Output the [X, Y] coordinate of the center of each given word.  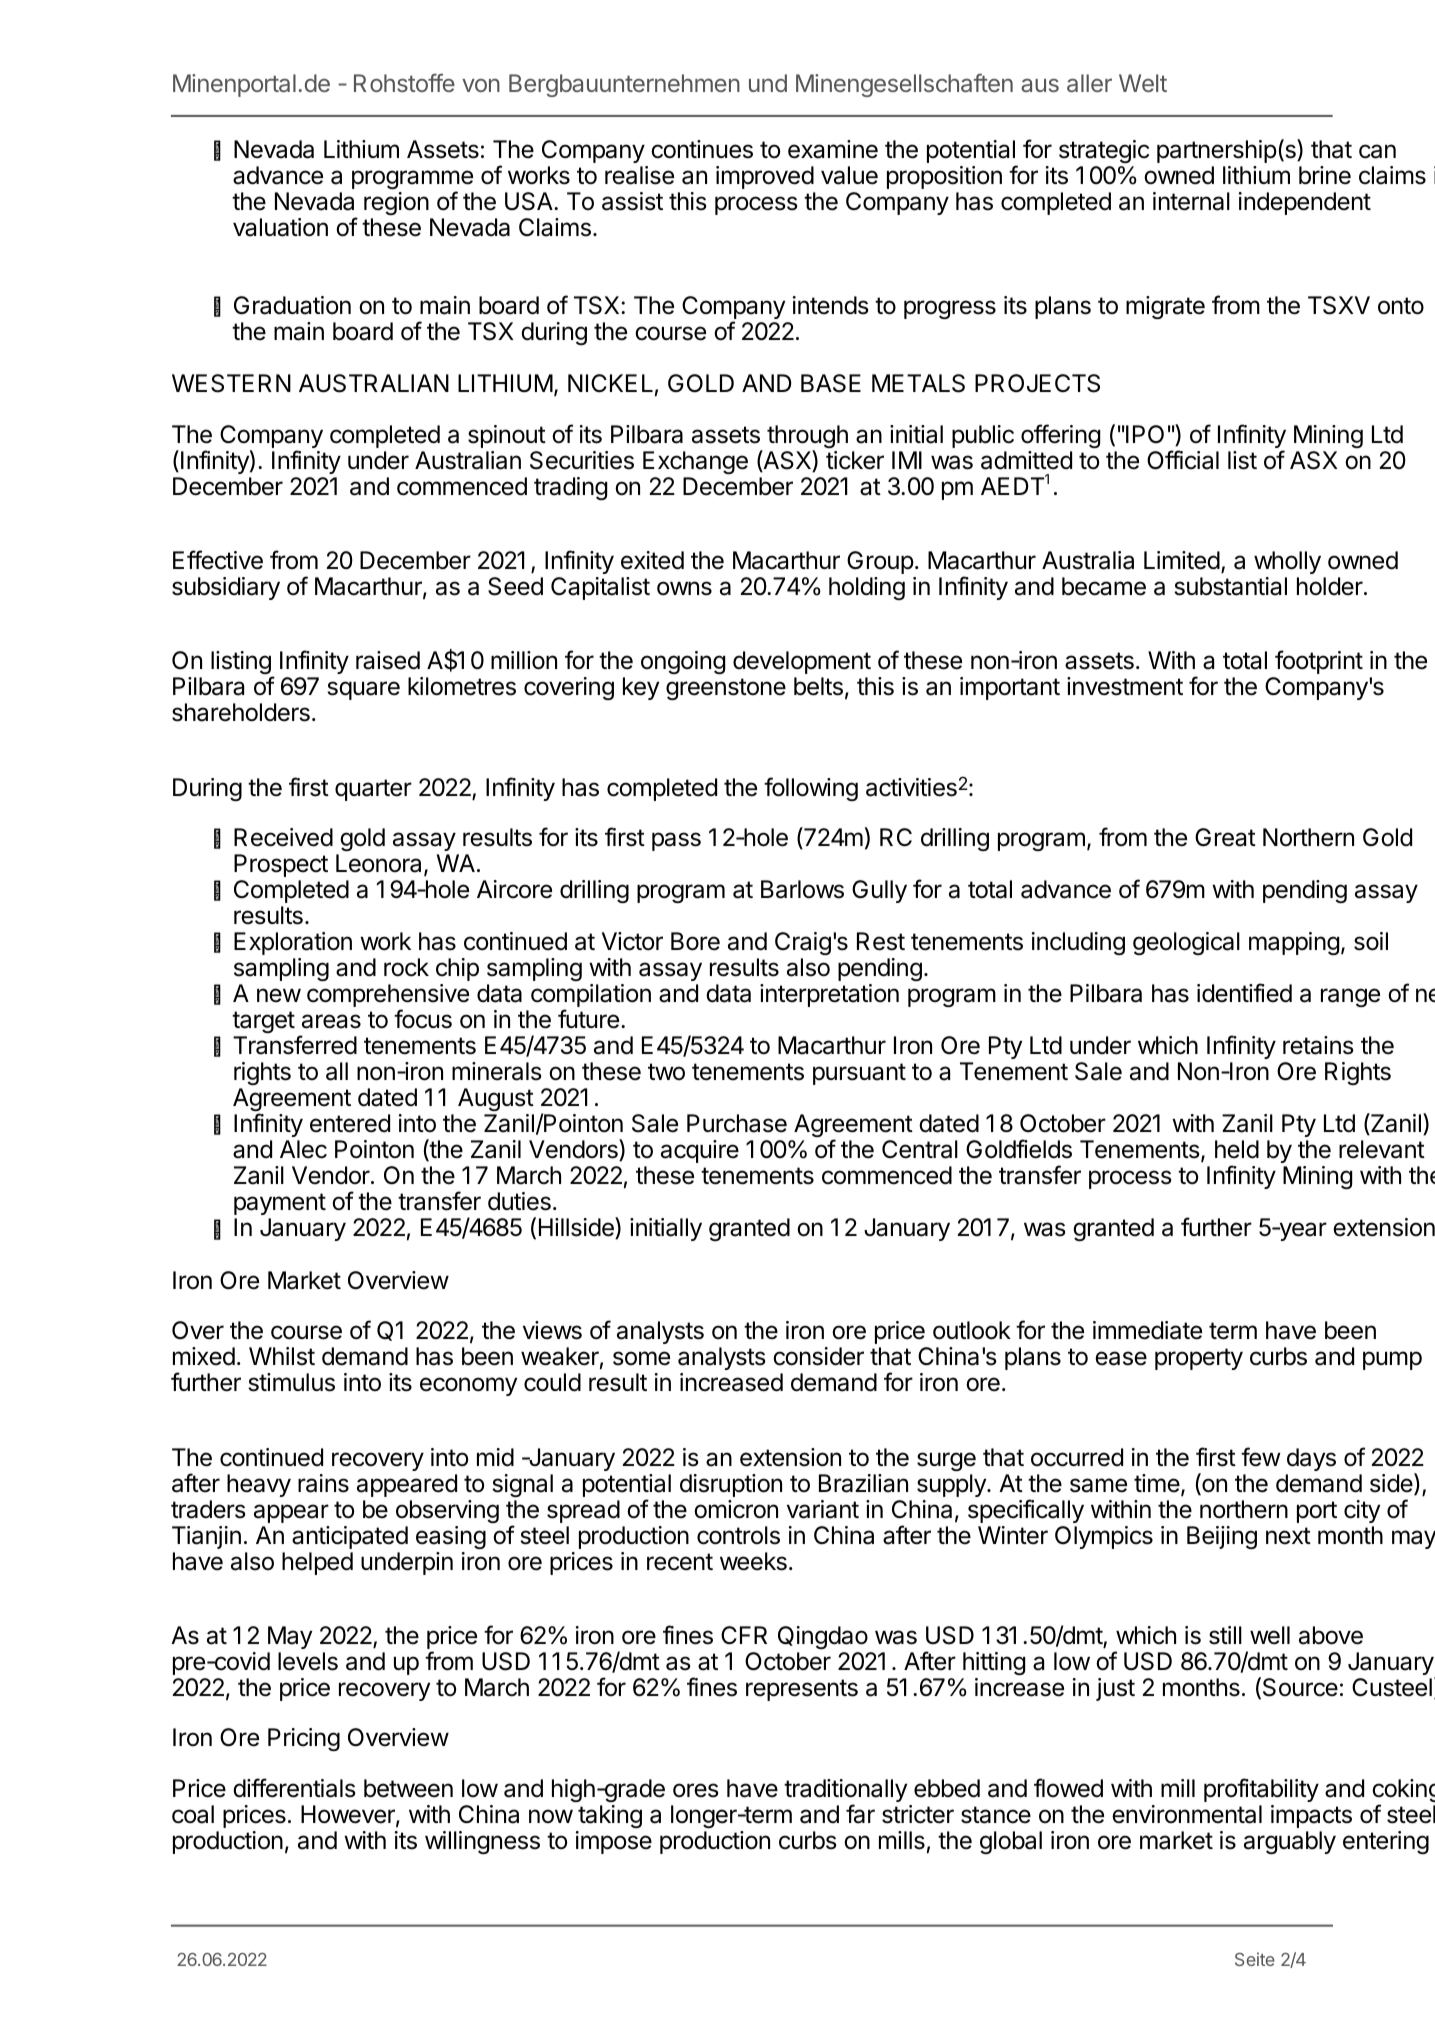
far [860, 1814]
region [396, 203]
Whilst [282, 1356]
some [641, 1358]
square [363, 690]
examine [833, 149]
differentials [294, 1788]
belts [818, 686]
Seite [1255, 1959]
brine [1325, 175]
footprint [1319, 662]
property [1199, 1359]
